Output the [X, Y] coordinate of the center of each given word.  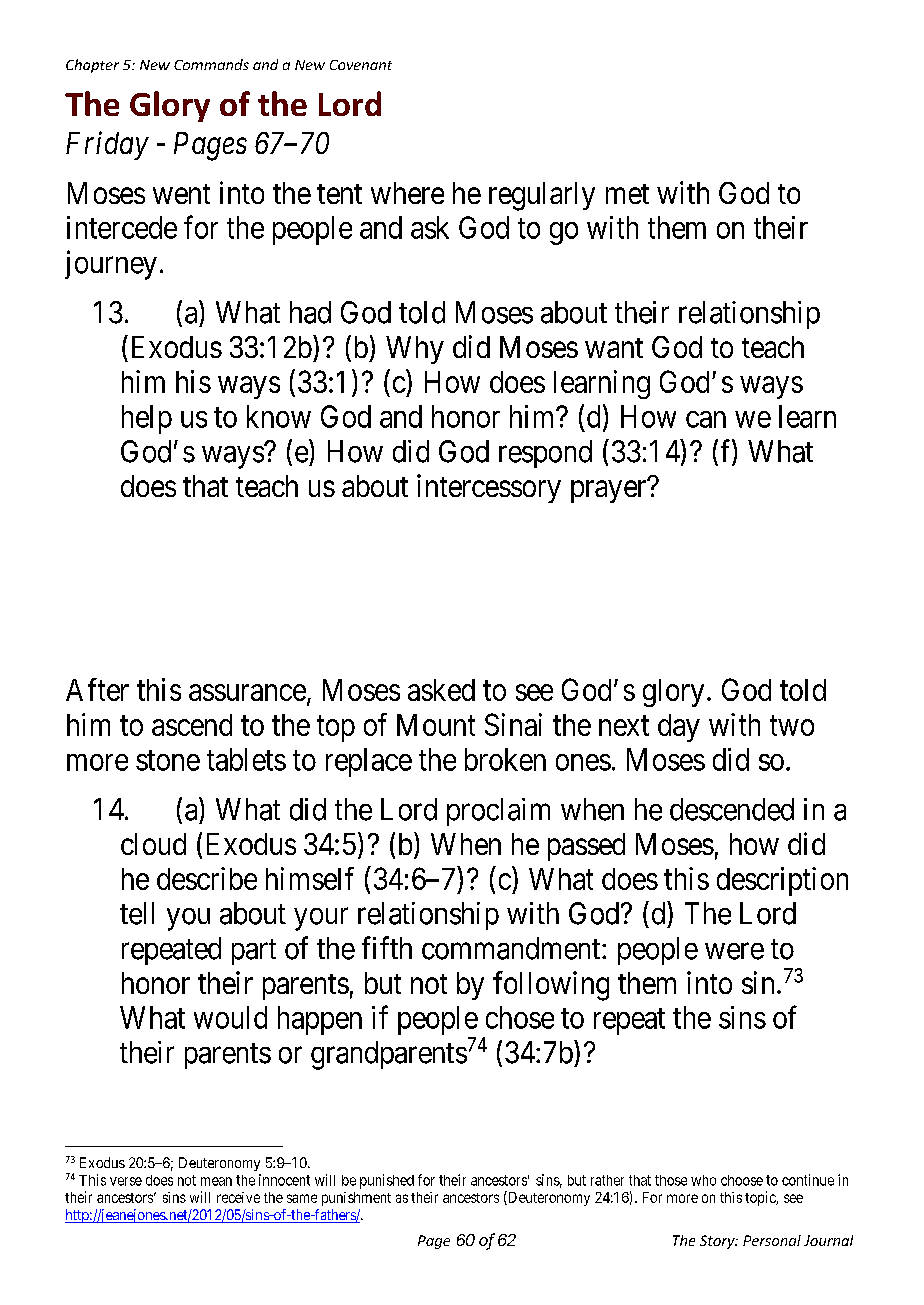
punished [387, 1181]
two [792, 726]
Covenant [361, 65]
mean [216, 1181]
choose [742, 1180]
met [627, 194]
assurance [247, 692]
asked [441, 690]
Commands [211, 64]
